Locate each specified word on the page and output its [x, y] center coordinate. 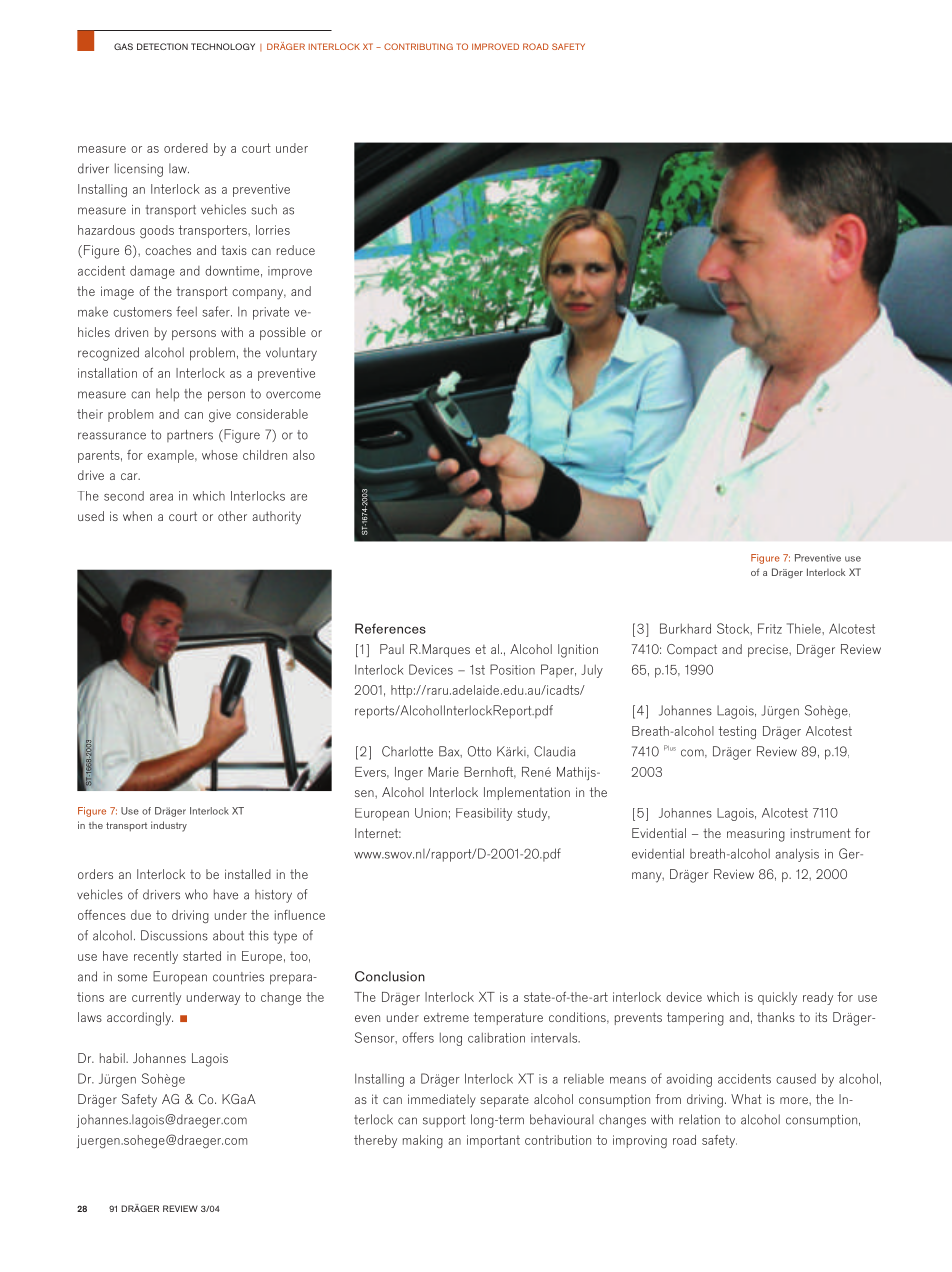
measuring [756, 835]
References [390, 628]
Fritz [770, 628]
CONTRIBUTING [418, 46]
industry [169, 826]
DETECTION [162, 46]
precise [769, 651]
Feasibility [484, 814]
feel [186, 311]
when [137, 516]
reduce [296, 250]
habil [113, 1058]
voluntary [291, 354]
